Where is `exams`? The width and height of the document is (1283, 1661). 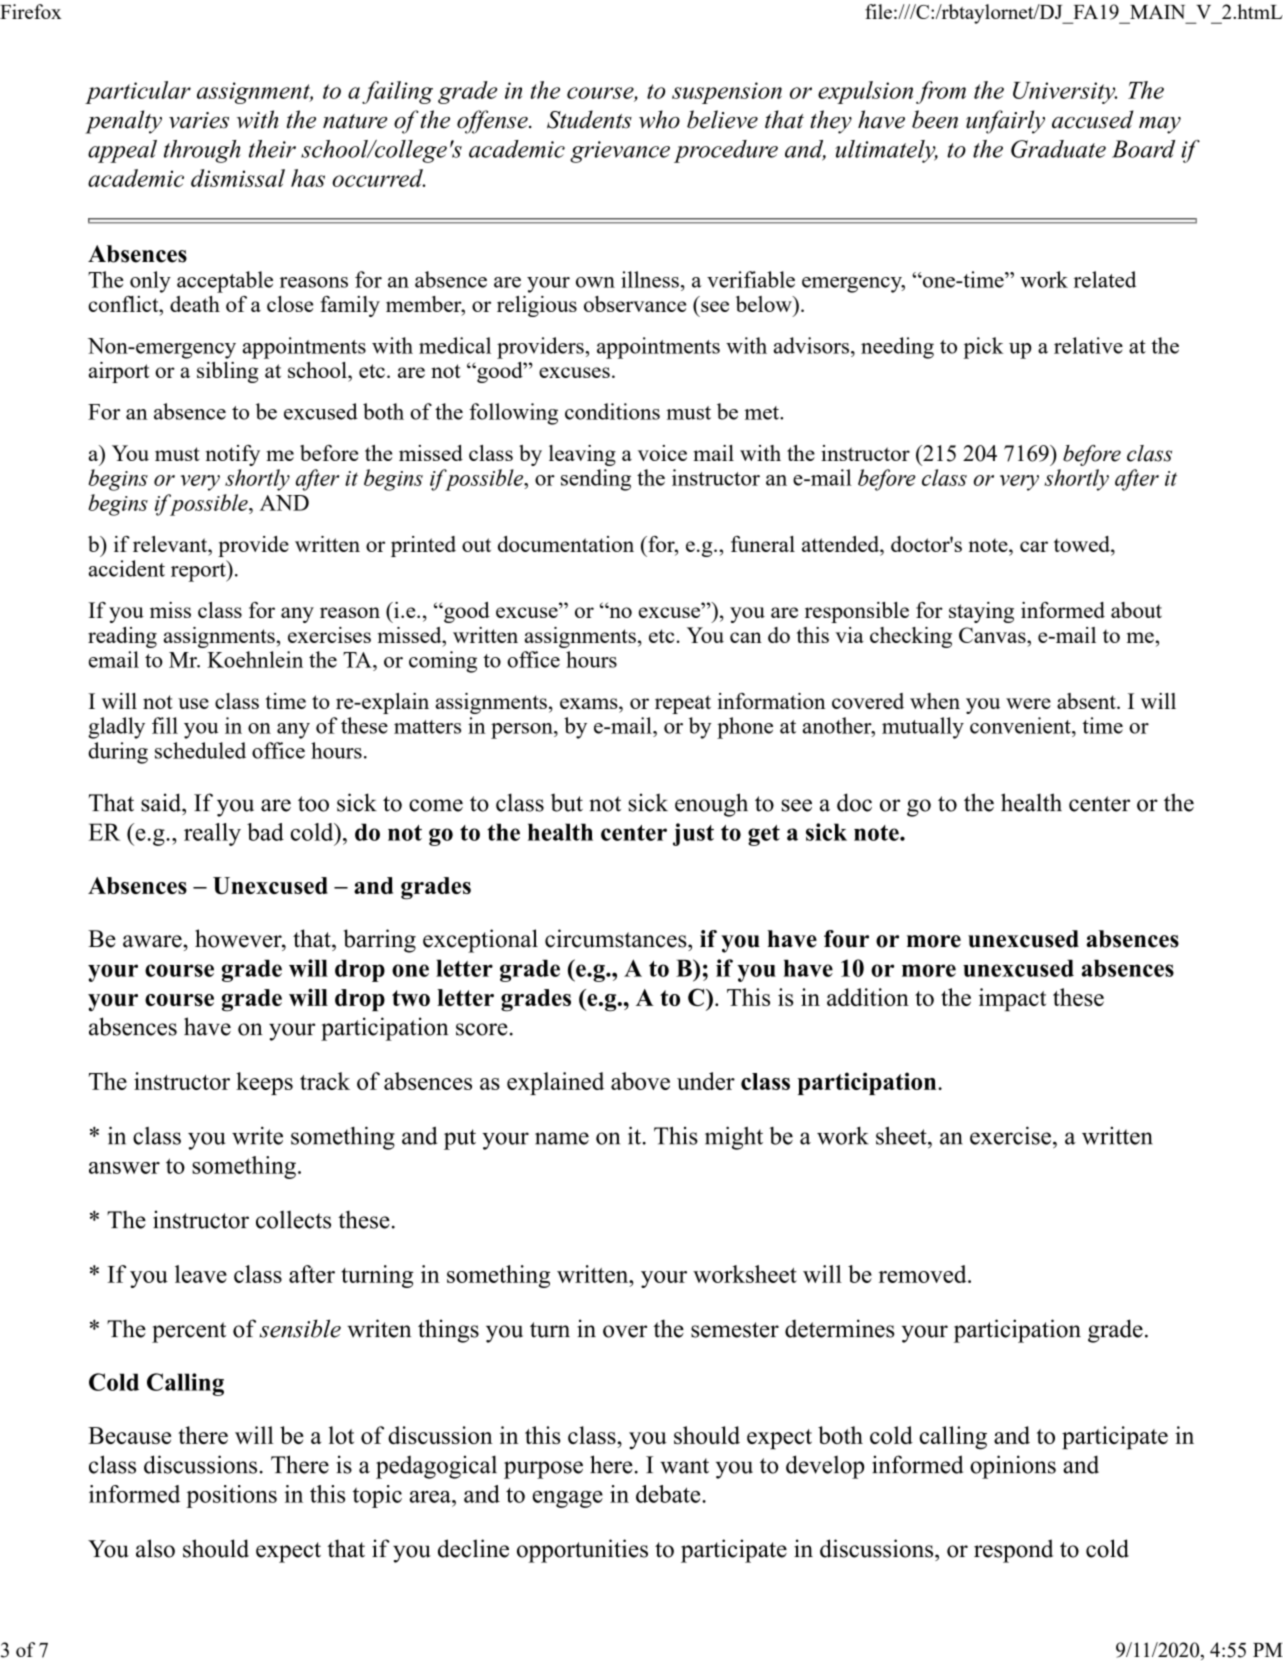 exams is located at coordinates (590, 703).
